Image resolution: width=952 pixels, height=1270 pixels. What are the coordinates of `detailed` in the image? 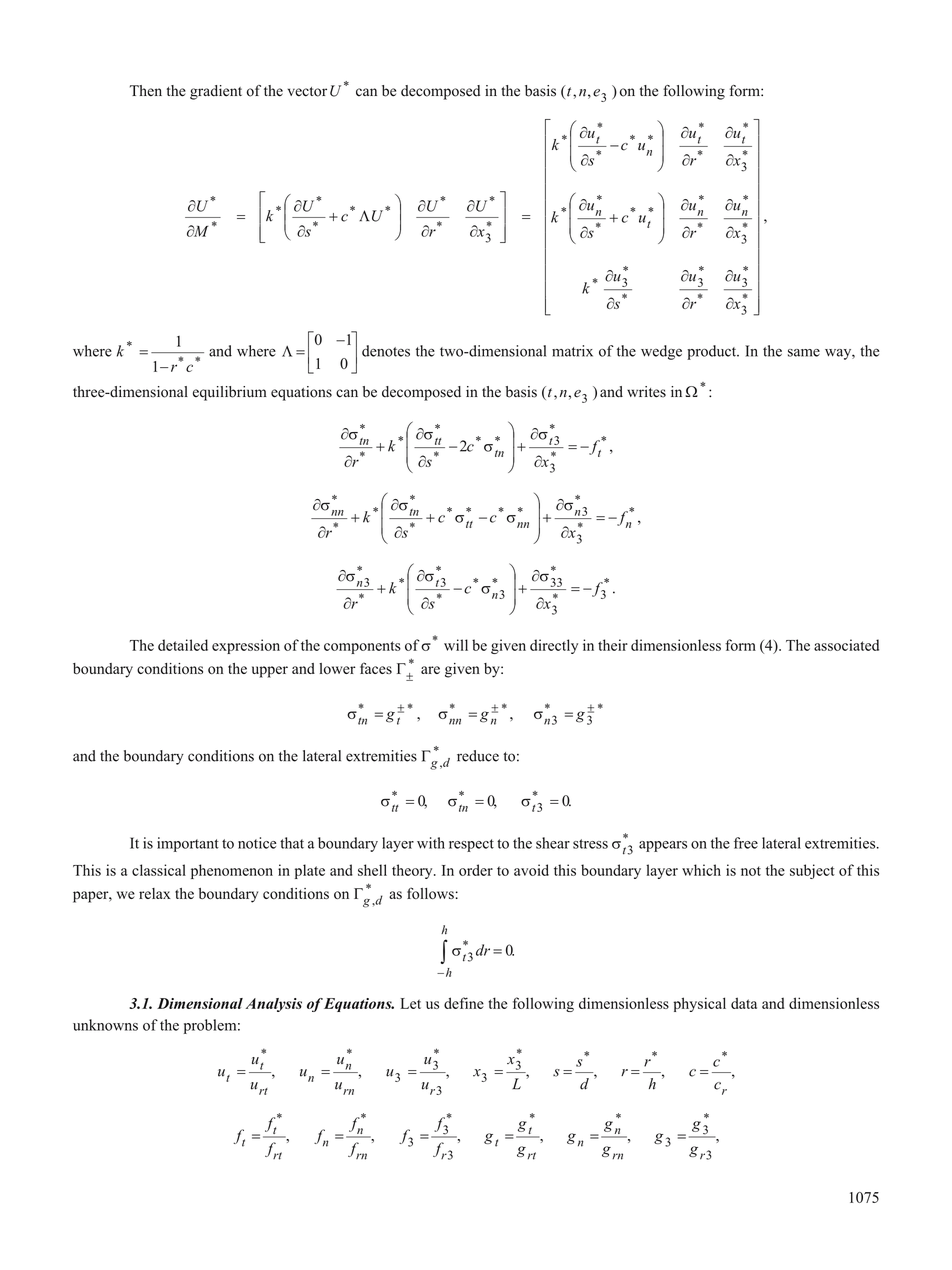 It's located at (183, 645).
